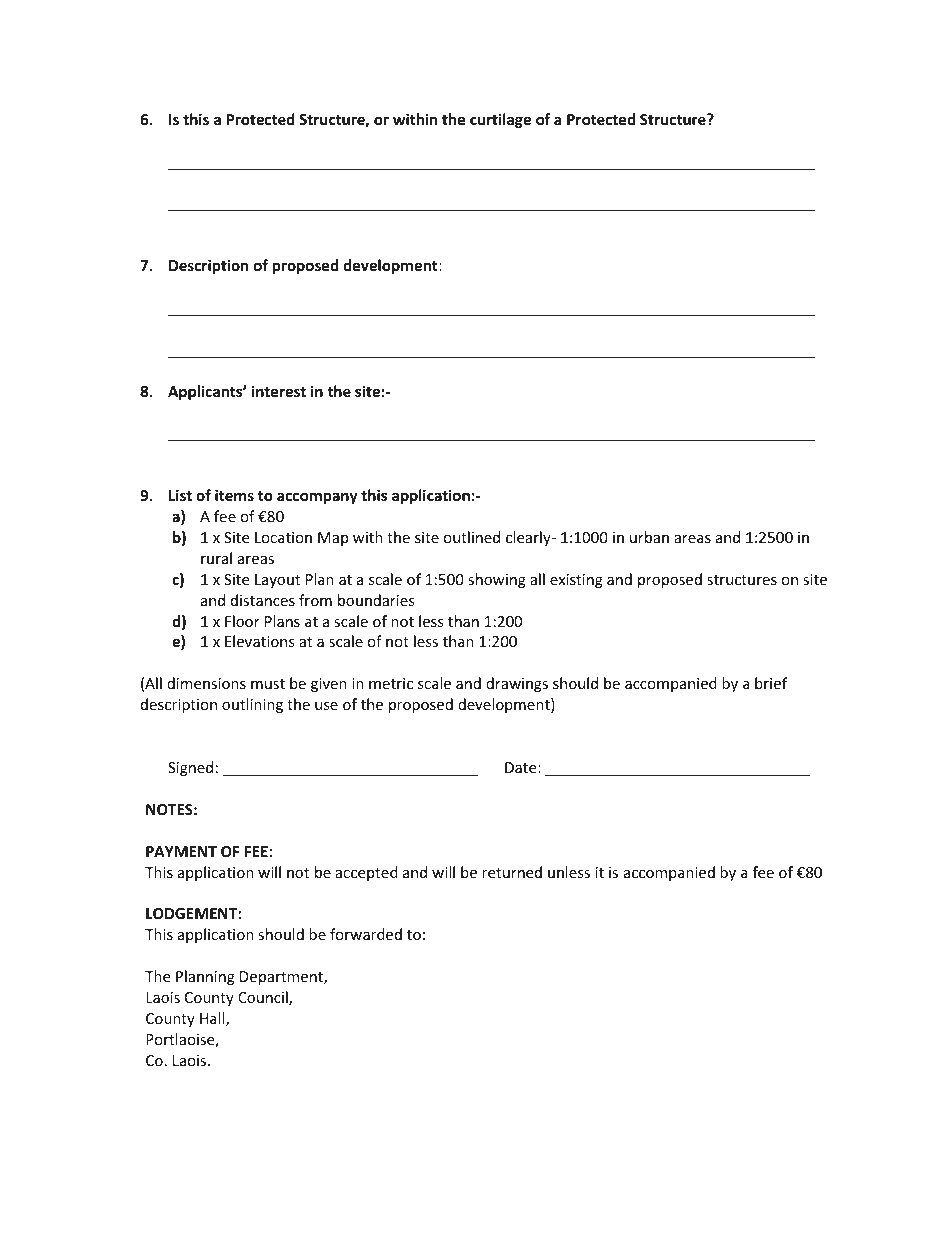 This image has width=952, height=1233. What do you see at coordinates (366, 873) in the image?
I see `accepted` at bounding box center [366, 873].
